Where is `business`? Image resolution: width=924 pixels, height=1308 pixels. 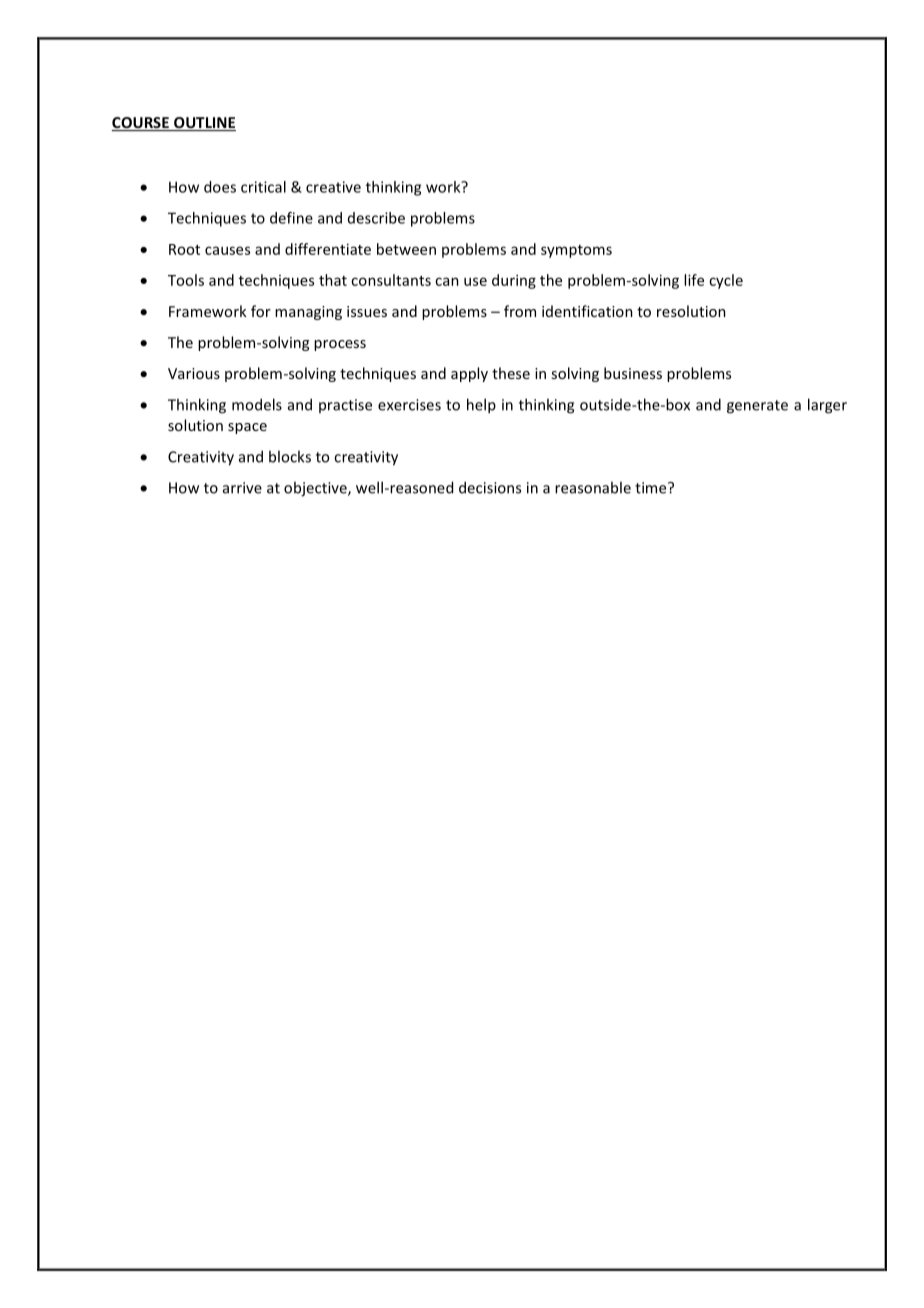
business is located at coordinates (633, 373).
